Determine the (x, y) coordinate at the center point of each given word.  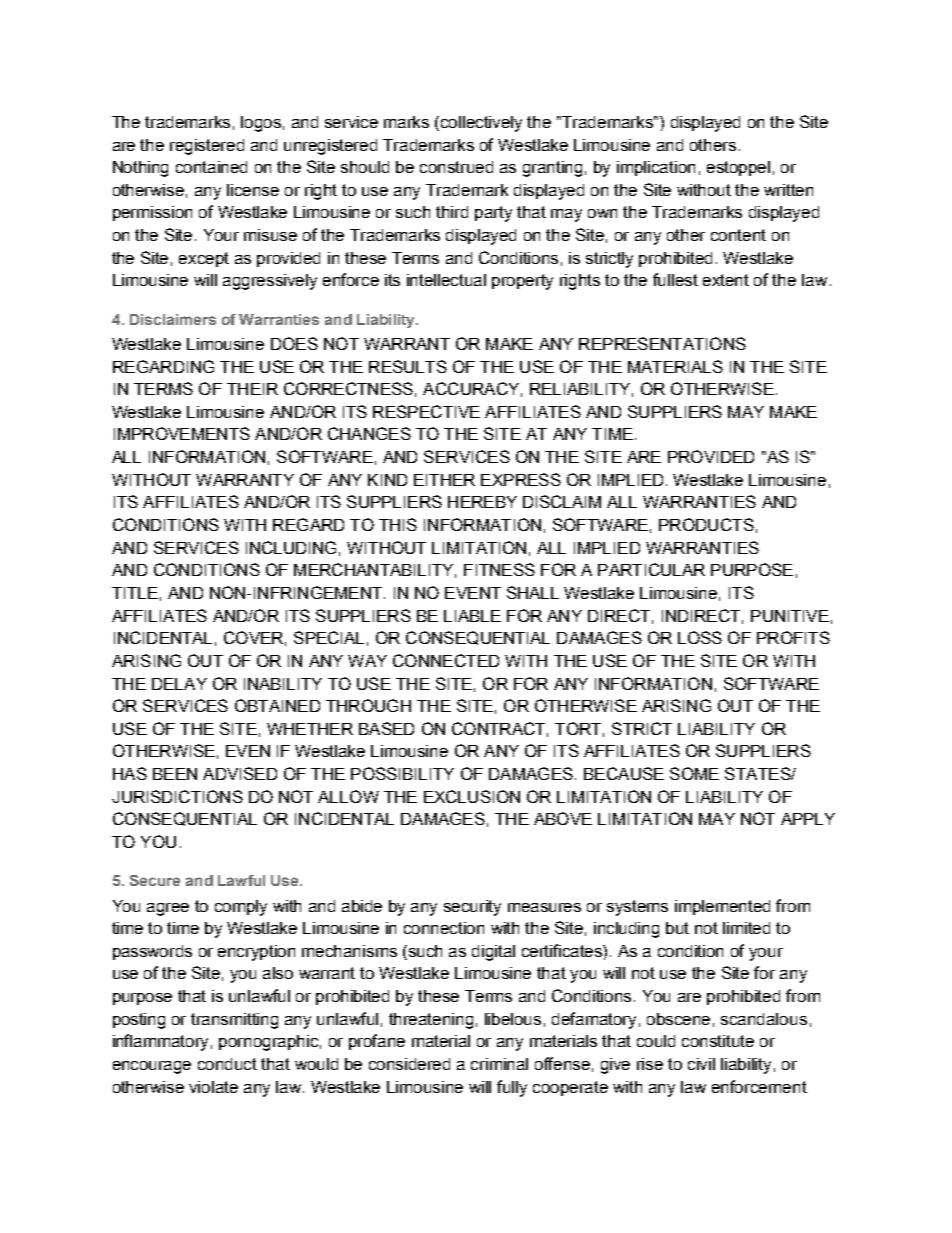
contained (211, 167)
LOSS (700, 637)
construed (456, 167)
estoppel (738, 168)
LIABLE (472, 616)
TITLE (135, 593)
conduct (227, 1064)
